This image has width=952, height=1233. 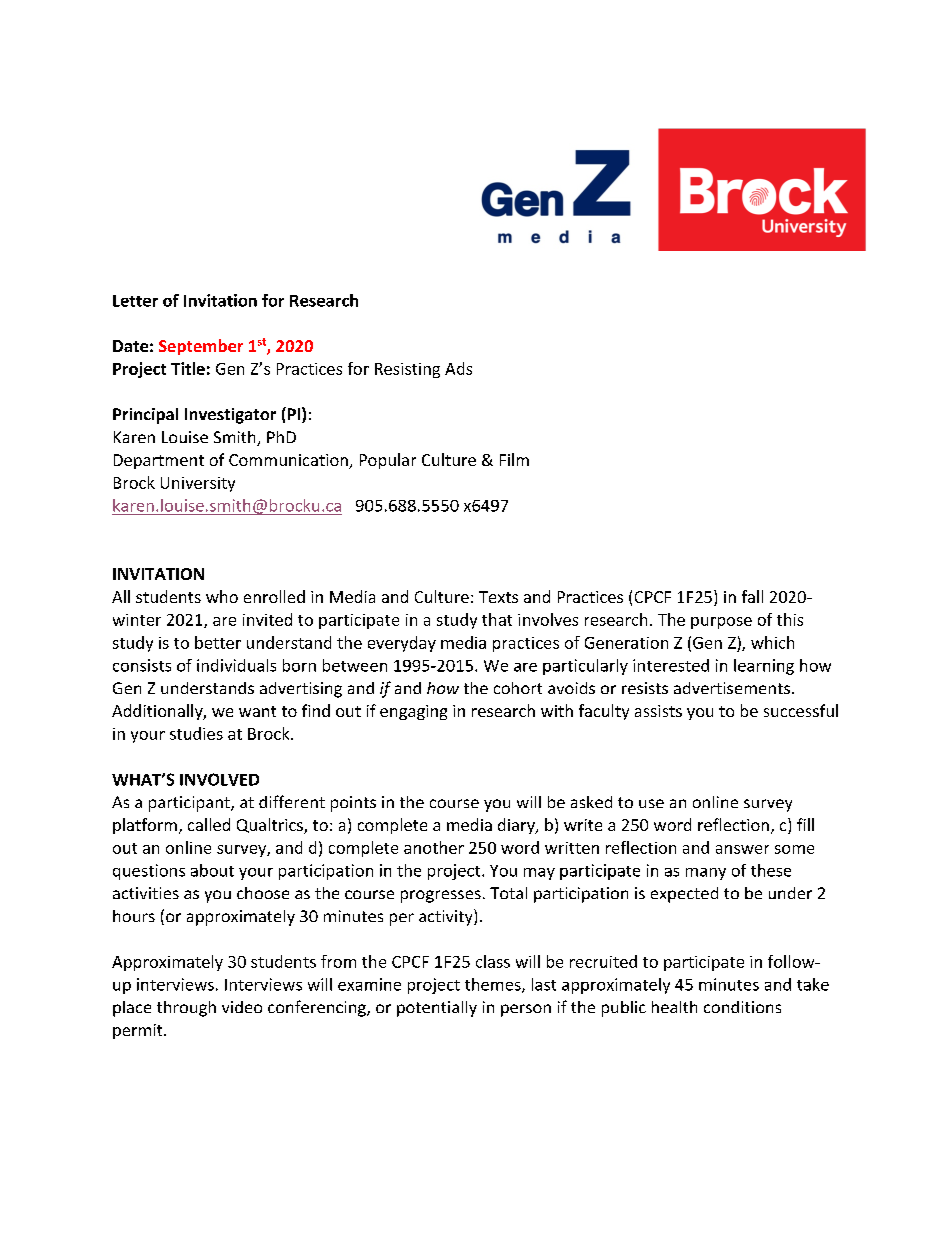 What do you see at coordinates (209, 824) in the image?
I see `called` at bounding box center [209, 824].
